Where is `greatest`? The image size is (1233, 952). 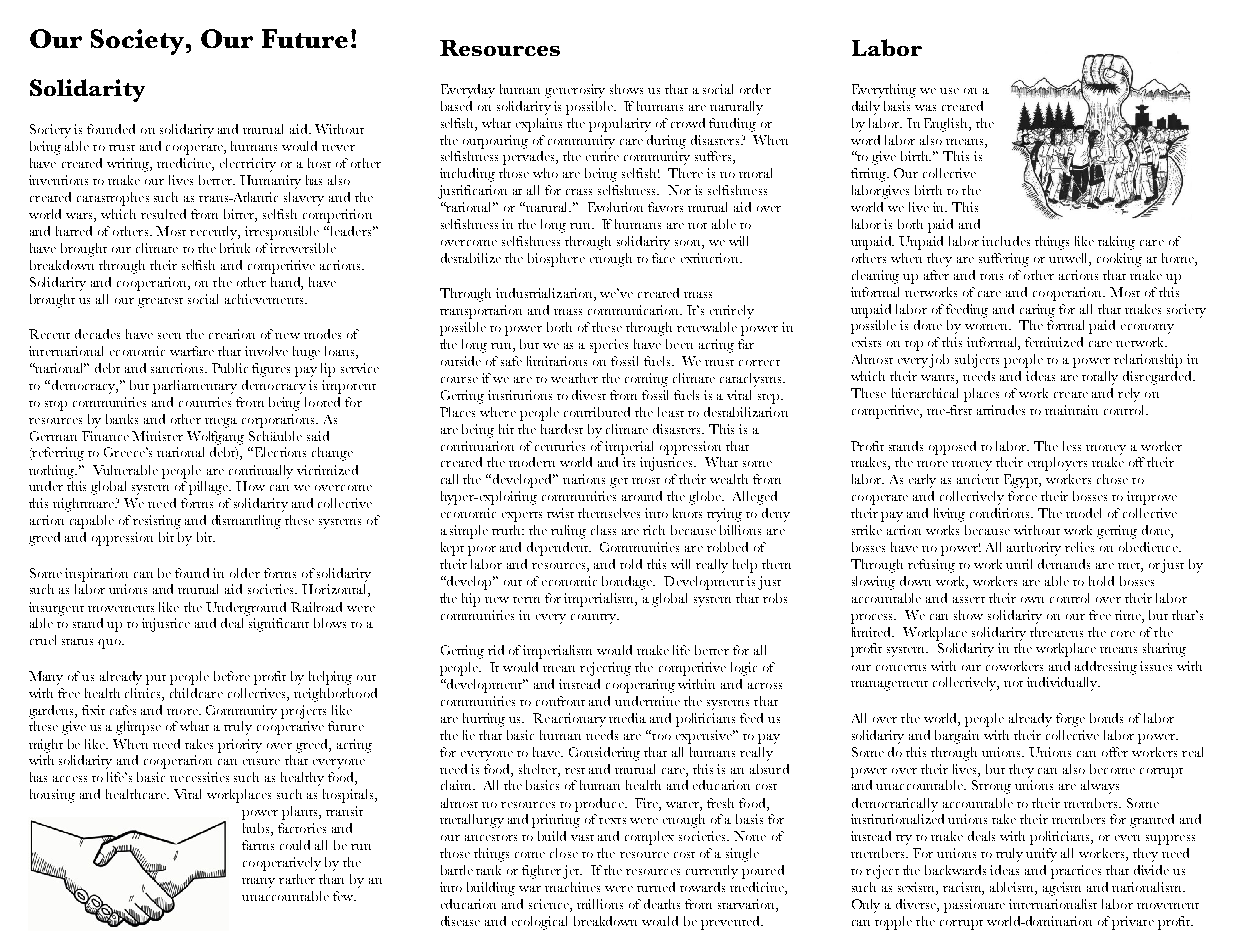 greatest is located at coordinates (160, 303).
